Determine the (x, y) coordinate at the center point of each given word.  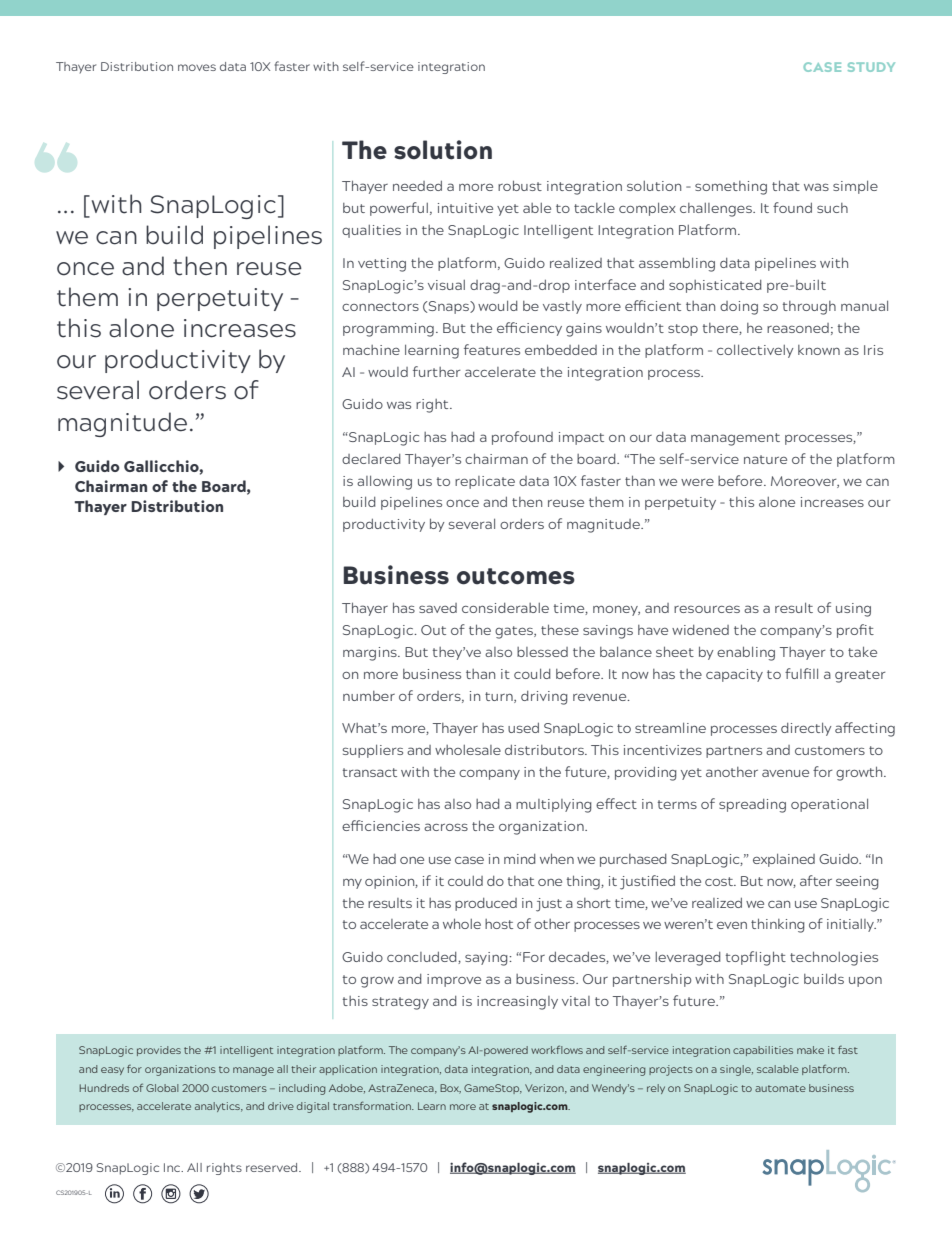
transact (370, 772)
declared (371, 459)
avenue (785, 773)
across (446, 827)
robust (520, 185)
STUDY (871, 67)
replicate (485, 482)
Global (162, 1088)
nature (765, 459)
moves (197, 67)
